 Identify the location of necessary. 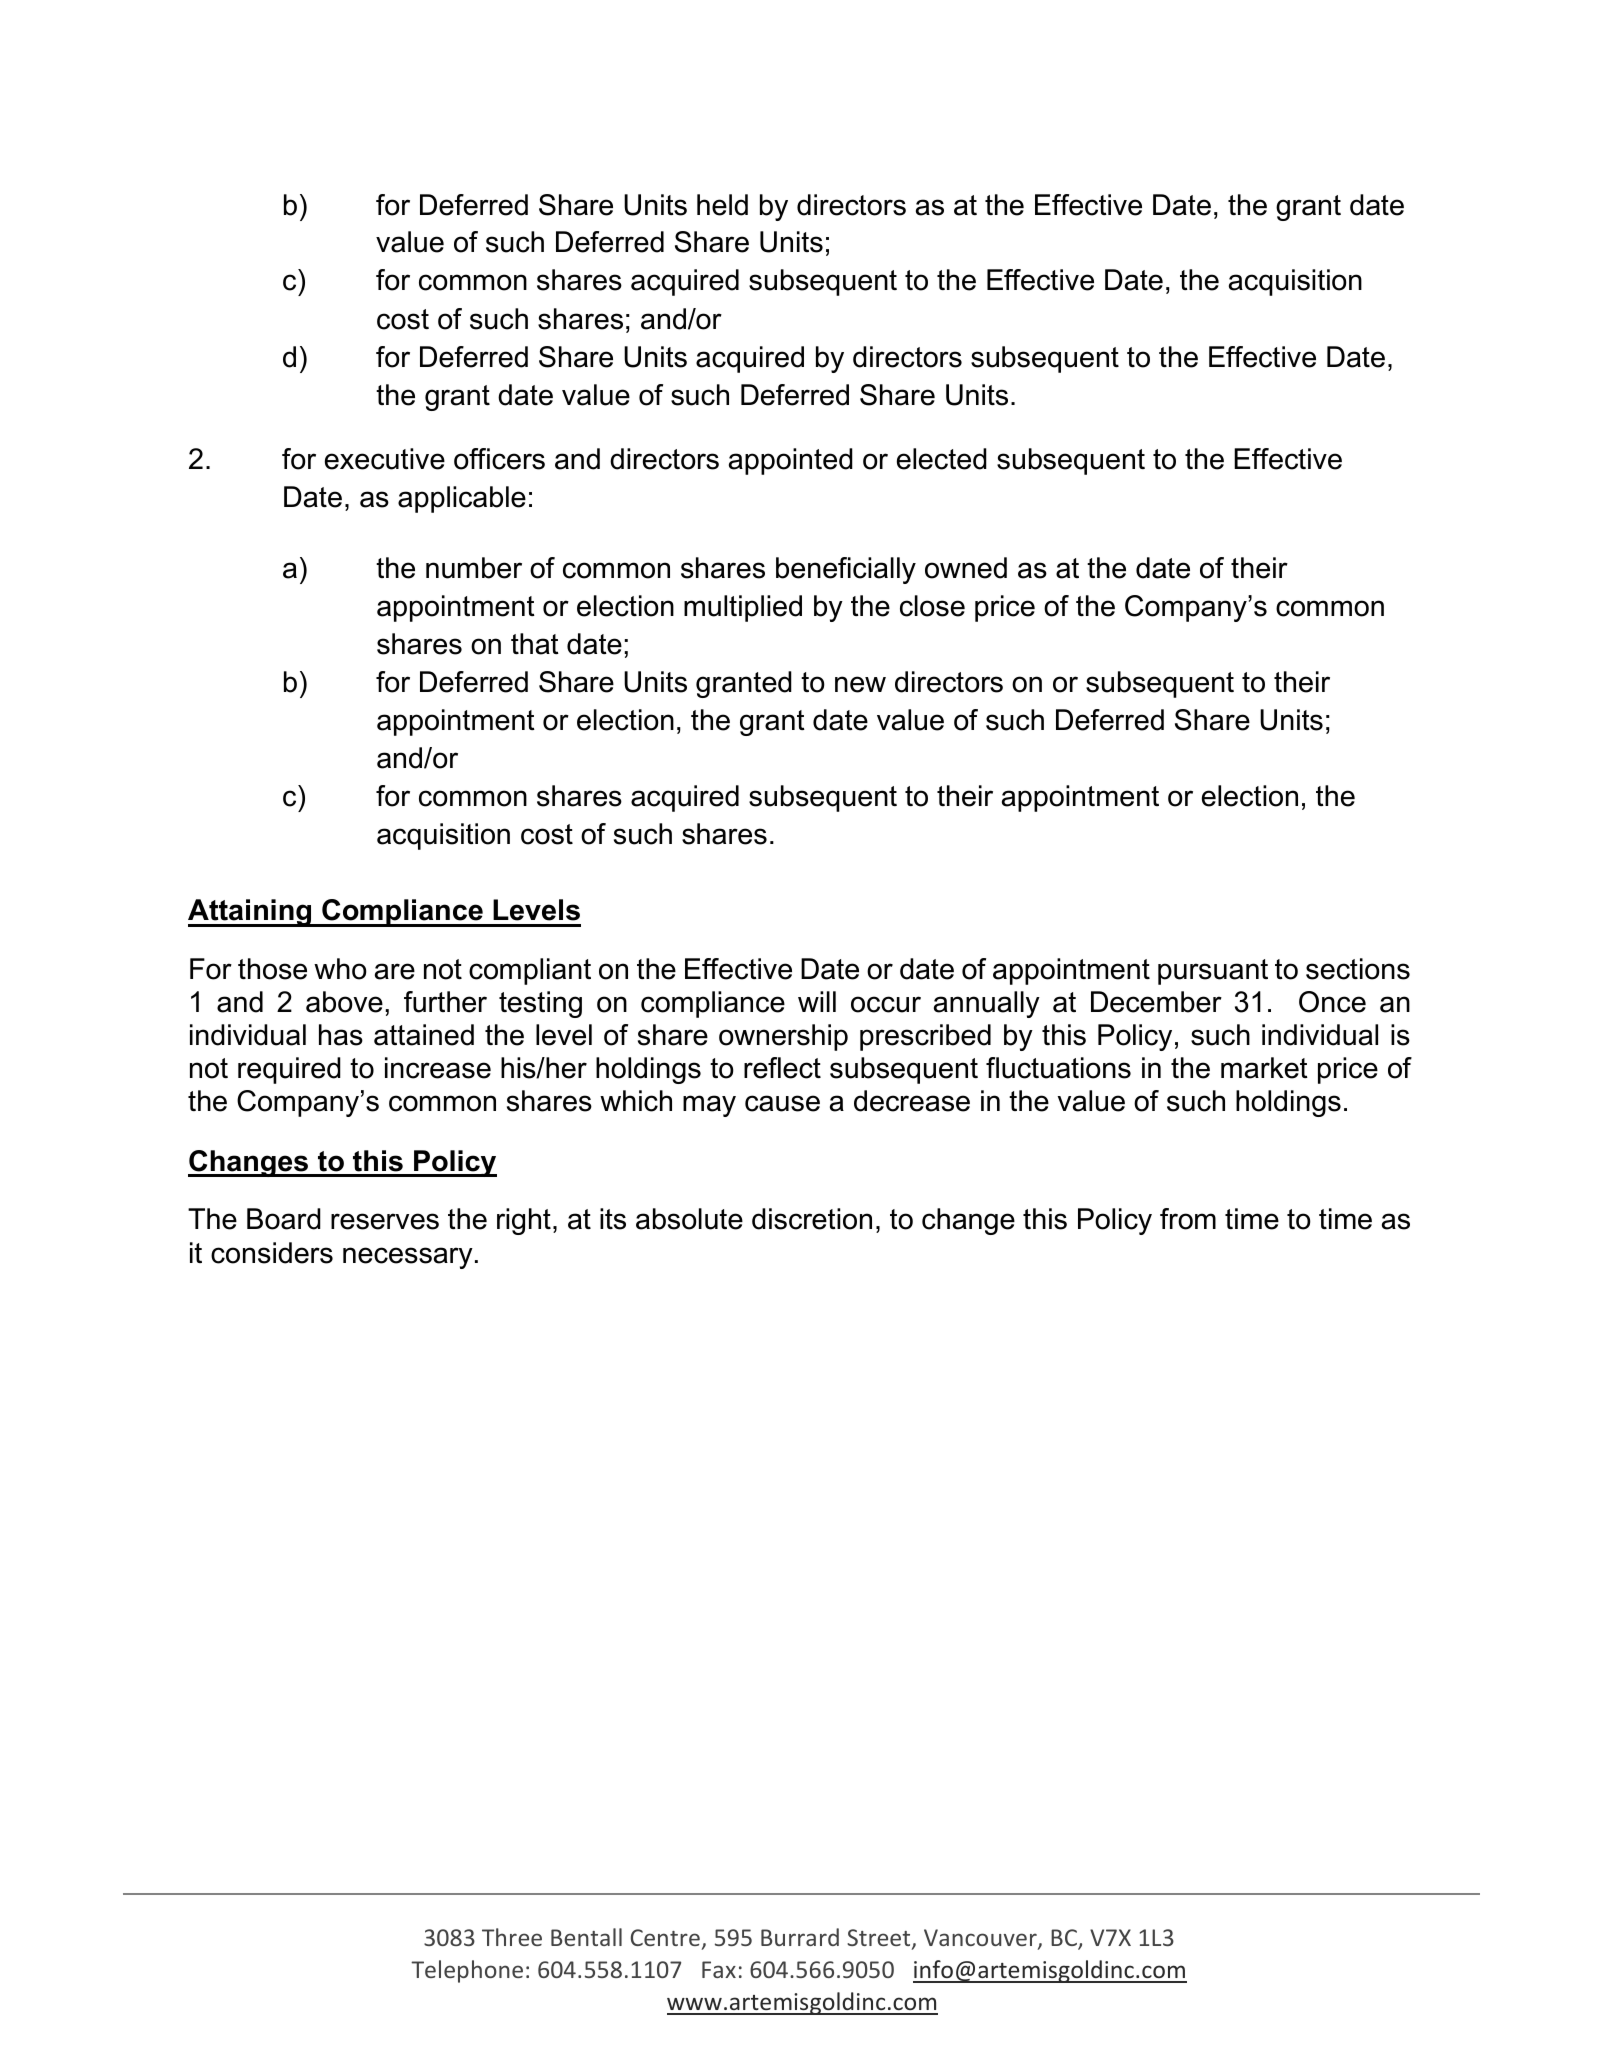
(408, 1258).
